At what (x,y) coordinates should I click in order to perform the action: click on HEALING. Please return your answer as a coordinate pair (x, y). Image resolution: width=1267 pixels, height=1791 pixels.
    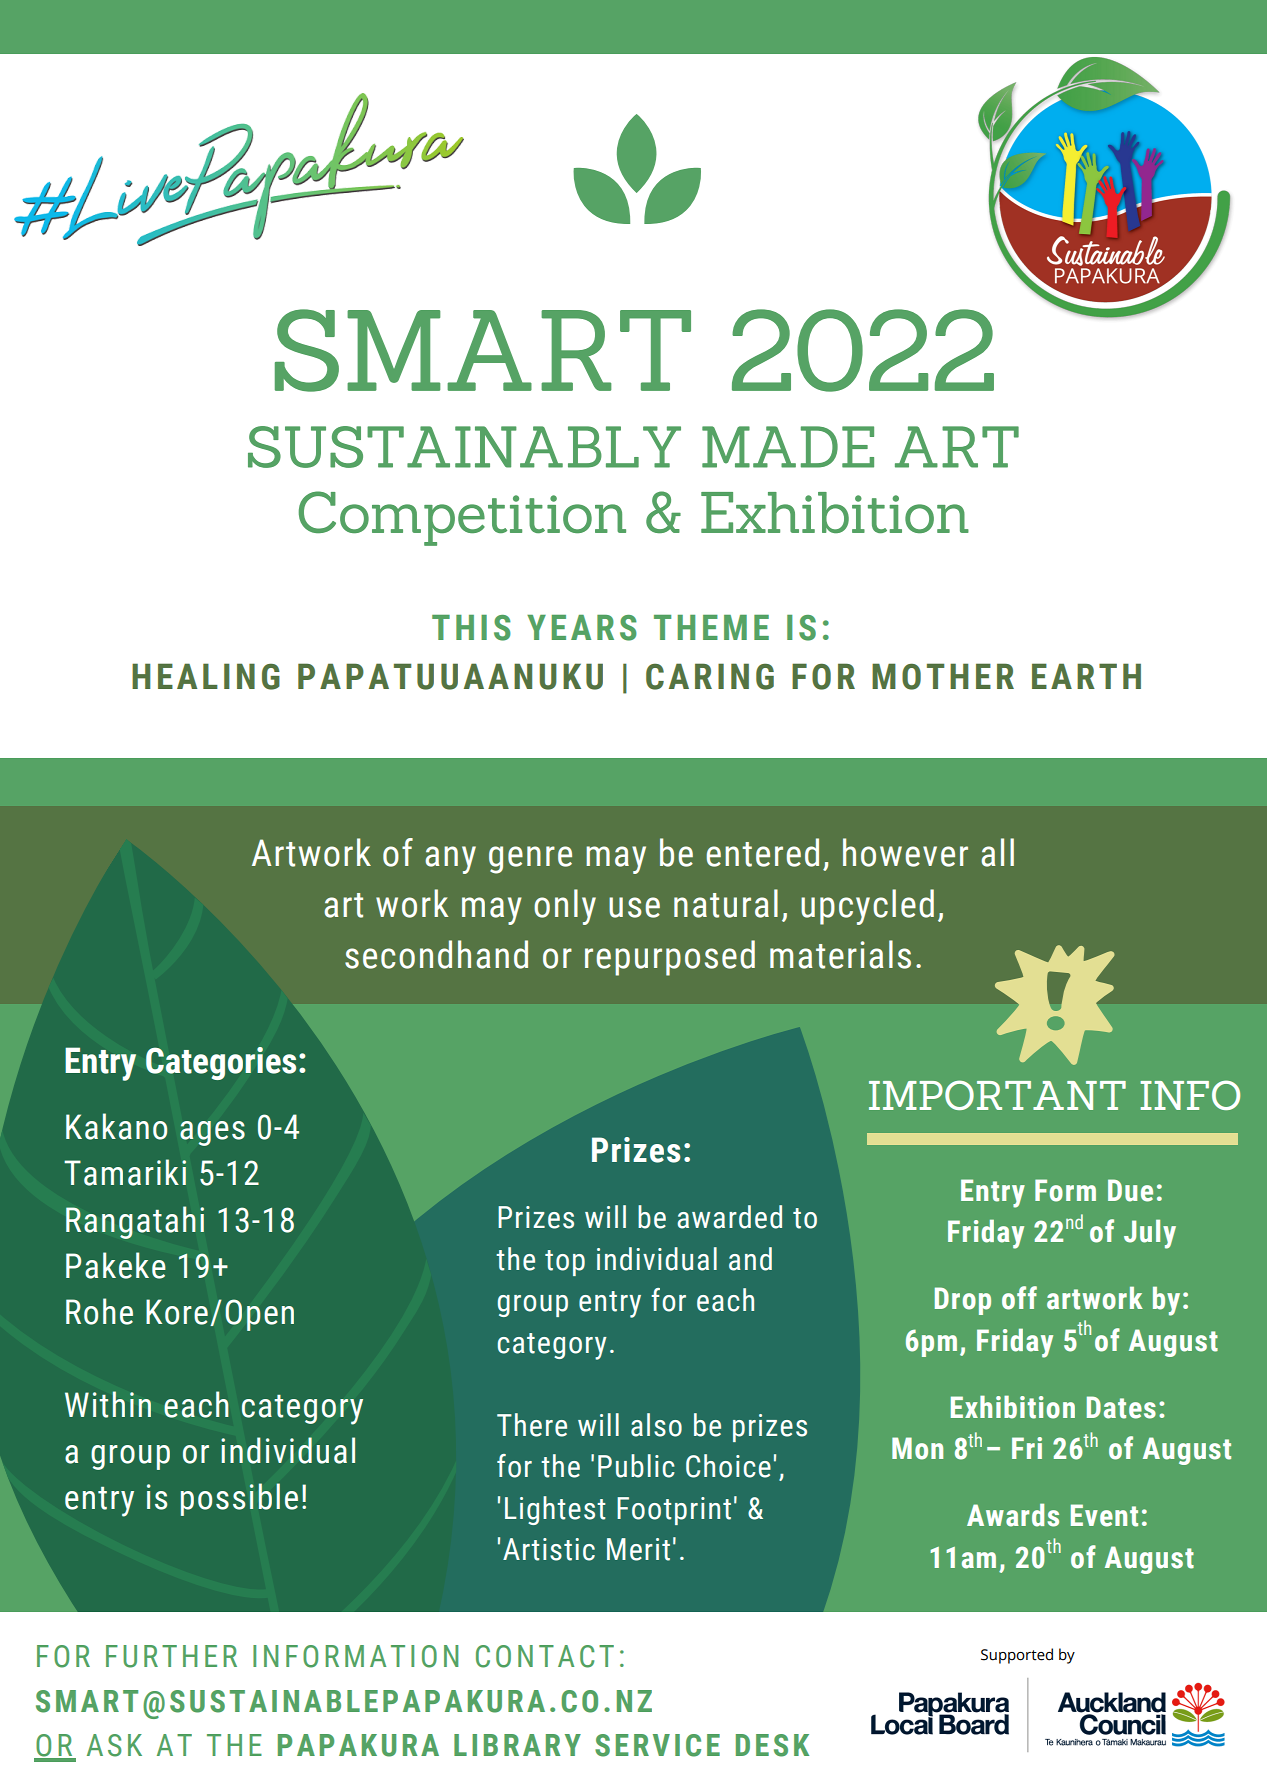
    Looking at the image, I should click on (206, 676).
